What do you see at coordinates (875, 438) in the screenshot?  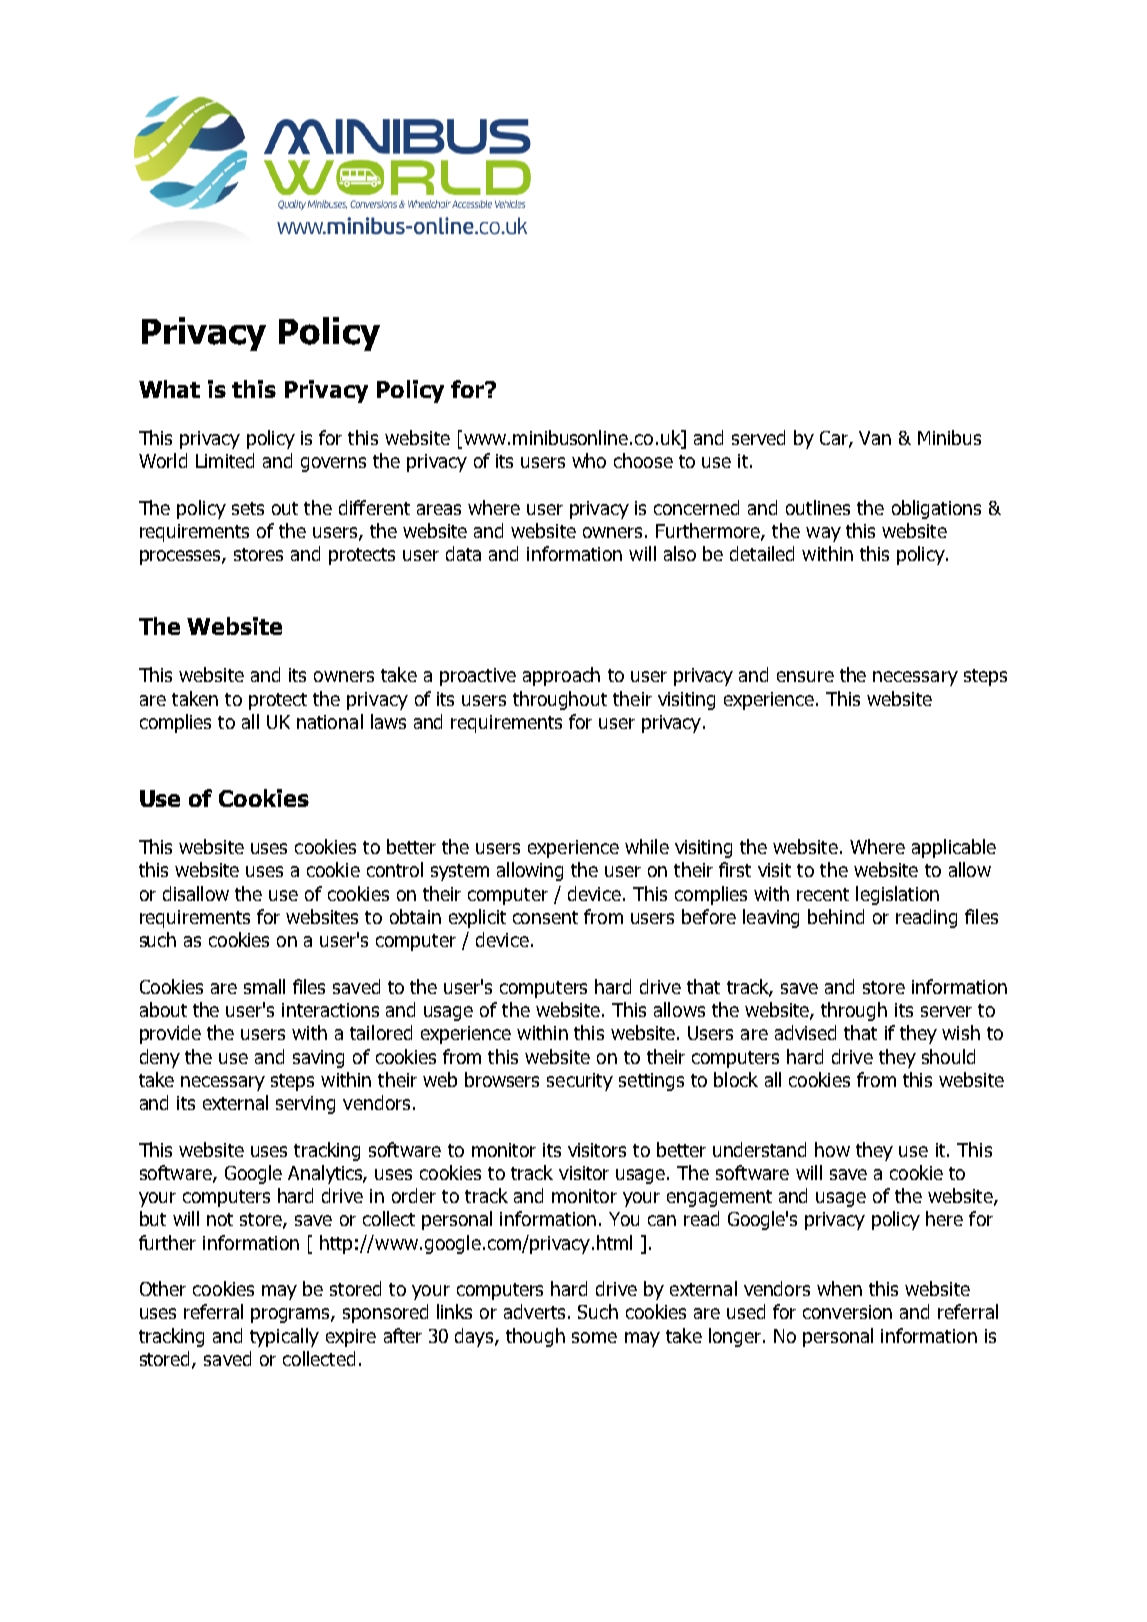 I see `Van` at bounding box center [875, 438].
